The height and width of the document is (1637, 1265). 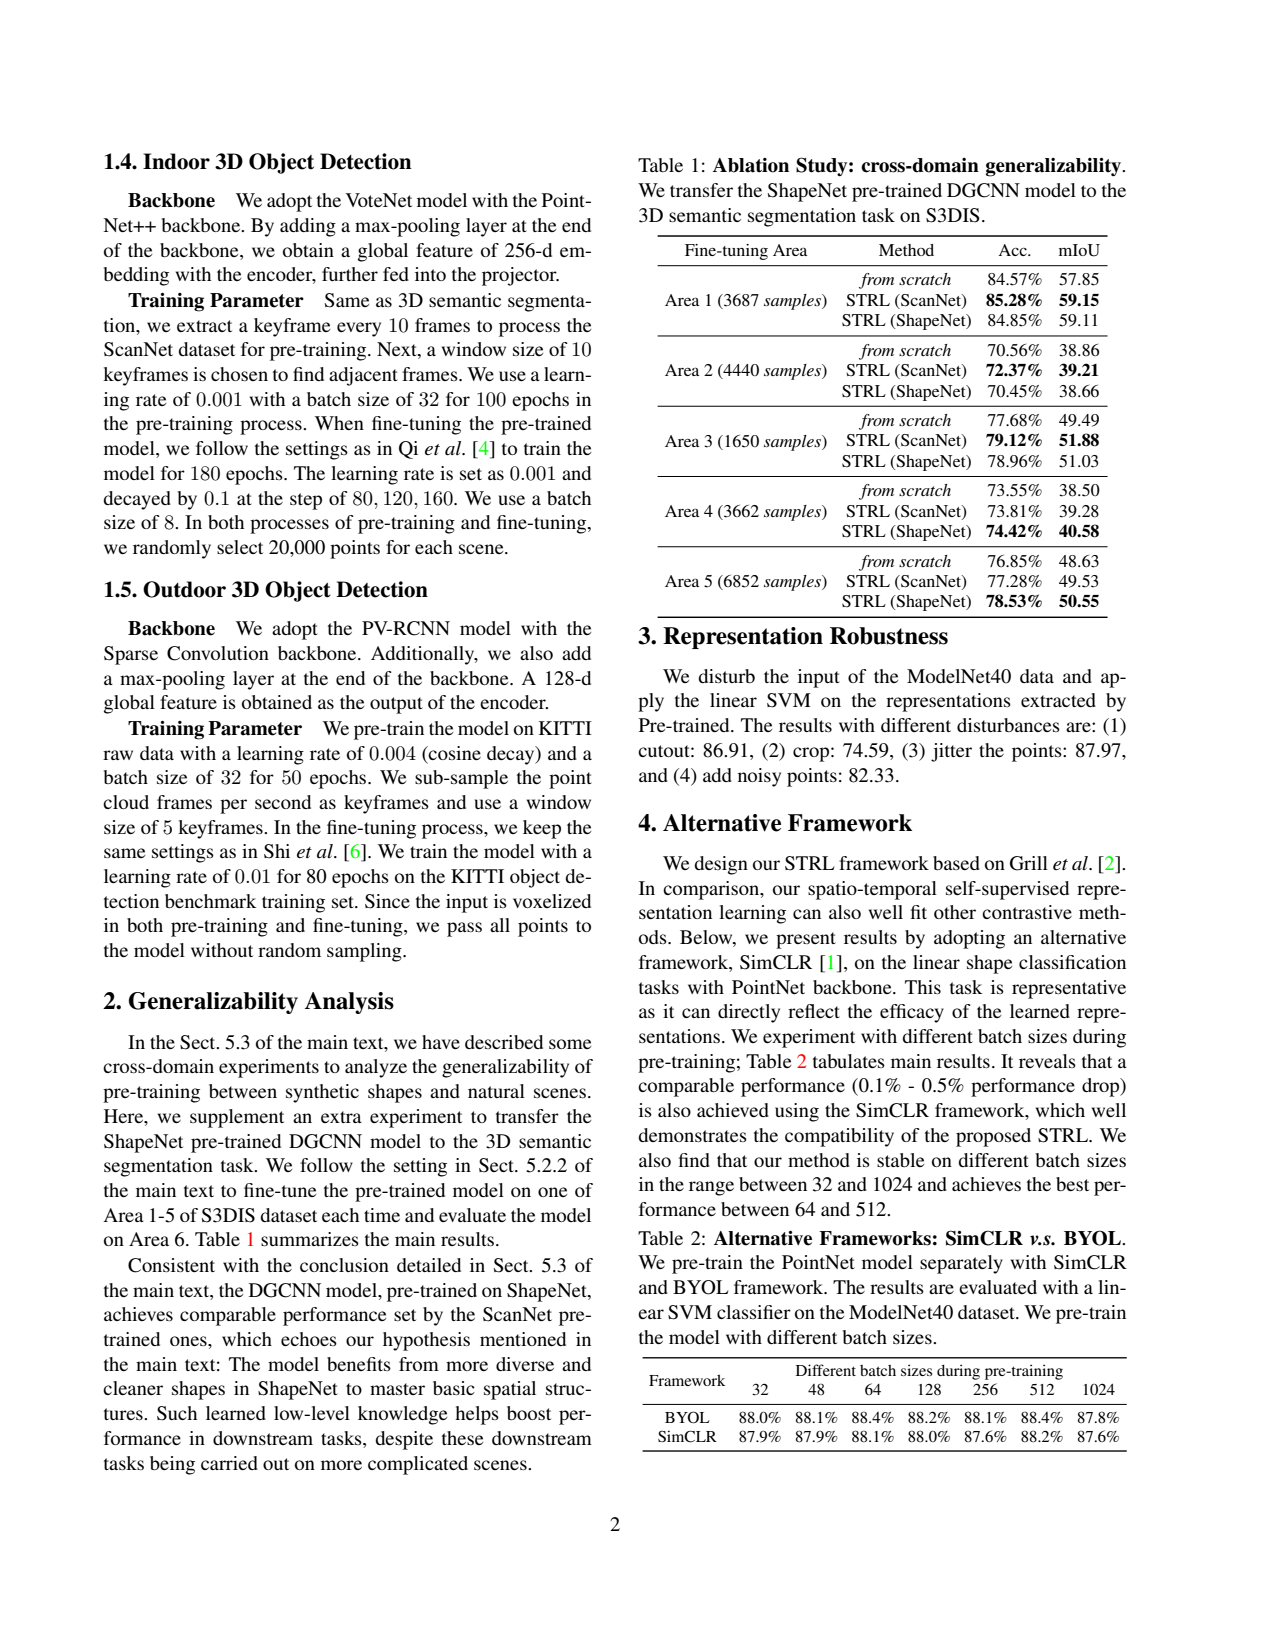 I want to click on supplement, so click(x=237, y=1118).
